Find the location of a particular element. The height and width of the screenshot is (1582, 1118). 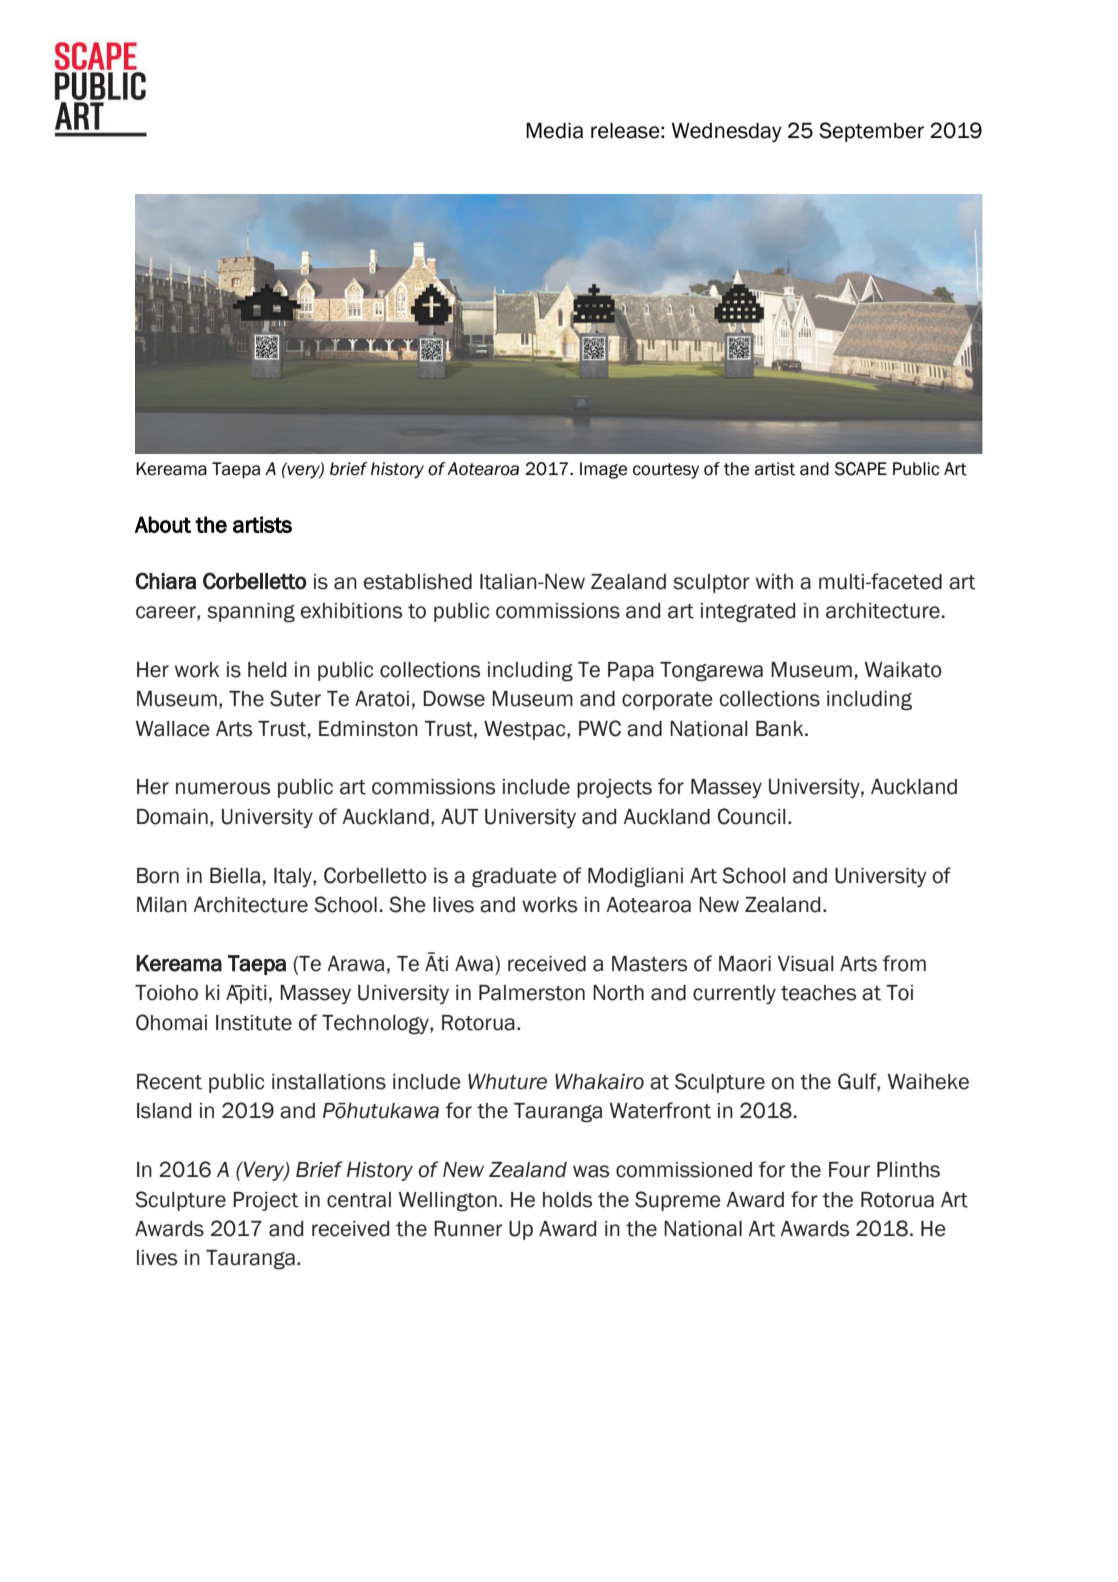

holds is located at coordinates (567, 1200).
